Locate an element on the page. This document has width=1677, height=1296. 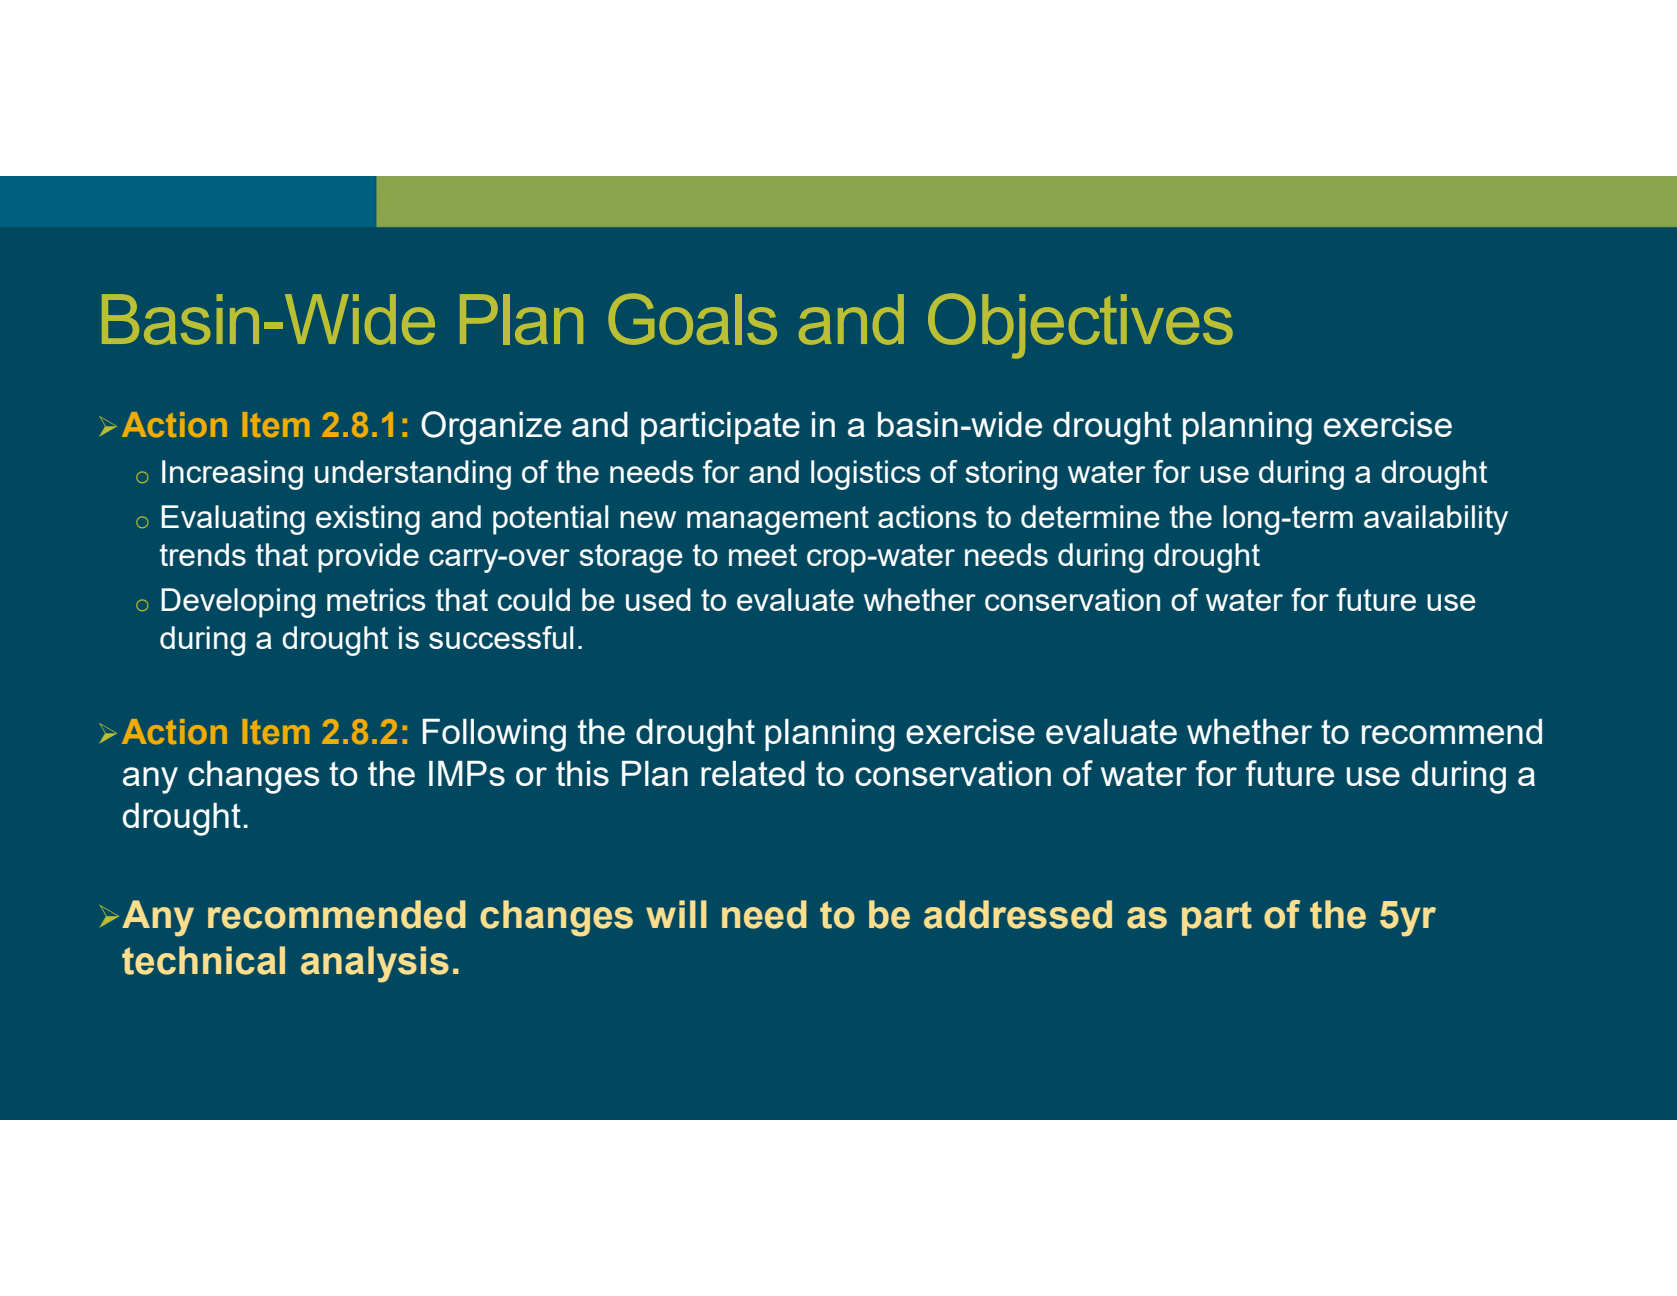
Following is located at coordinates (494, 735).
